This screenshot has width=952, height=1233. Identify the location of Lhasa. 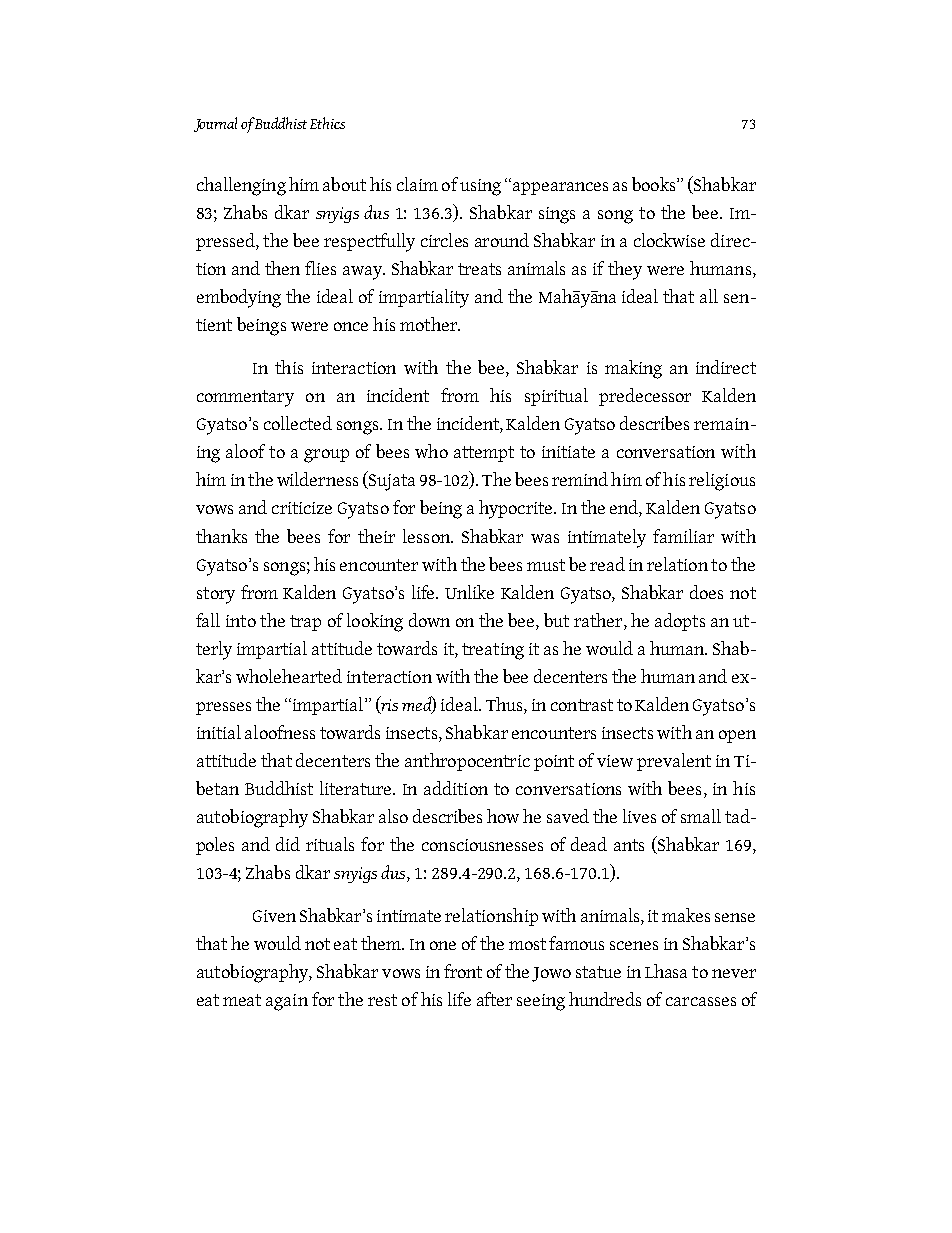
(666, 971).
